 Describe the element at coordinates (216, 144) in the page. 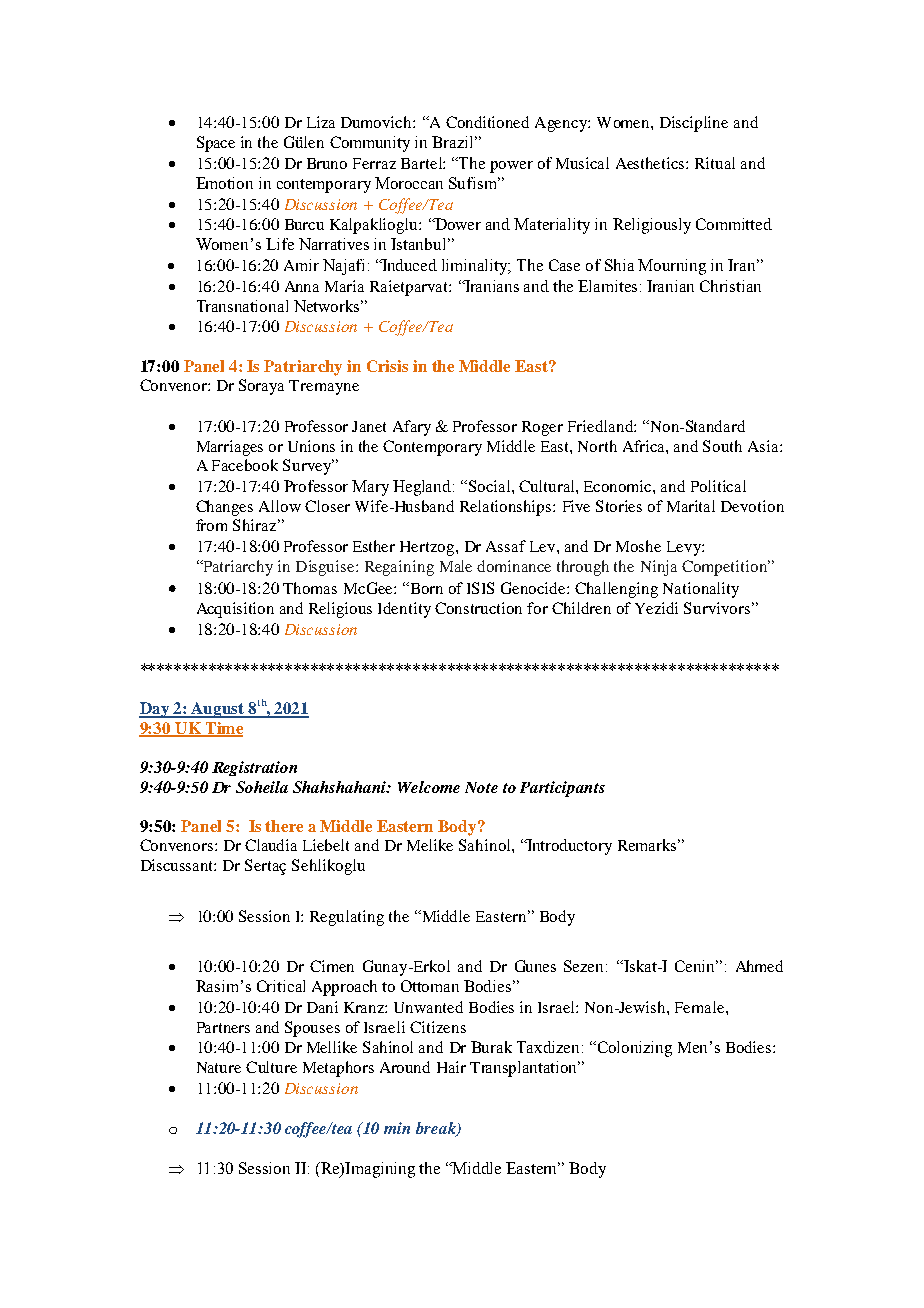

I see `Space` at that location.
